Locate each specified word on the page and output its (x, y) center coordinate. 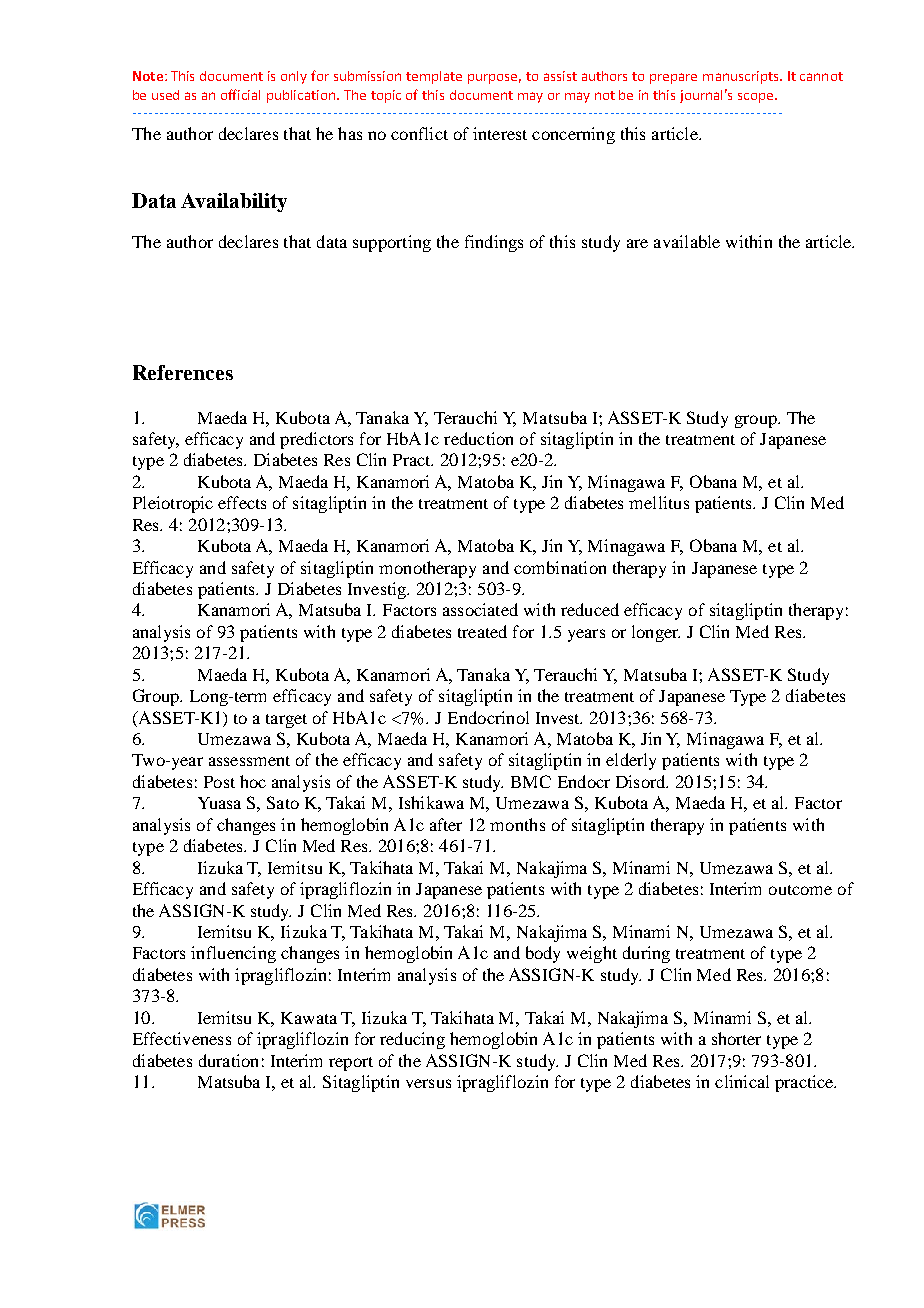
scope (757, 98)
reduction (478, 438)
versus (428, 1083)
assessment (249, 761)
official (240, 94)
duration (228, 1060)
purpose (494, 79)
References (183, 372)
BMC (531, 781)
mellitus (659, 502)
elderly (631, 761)
